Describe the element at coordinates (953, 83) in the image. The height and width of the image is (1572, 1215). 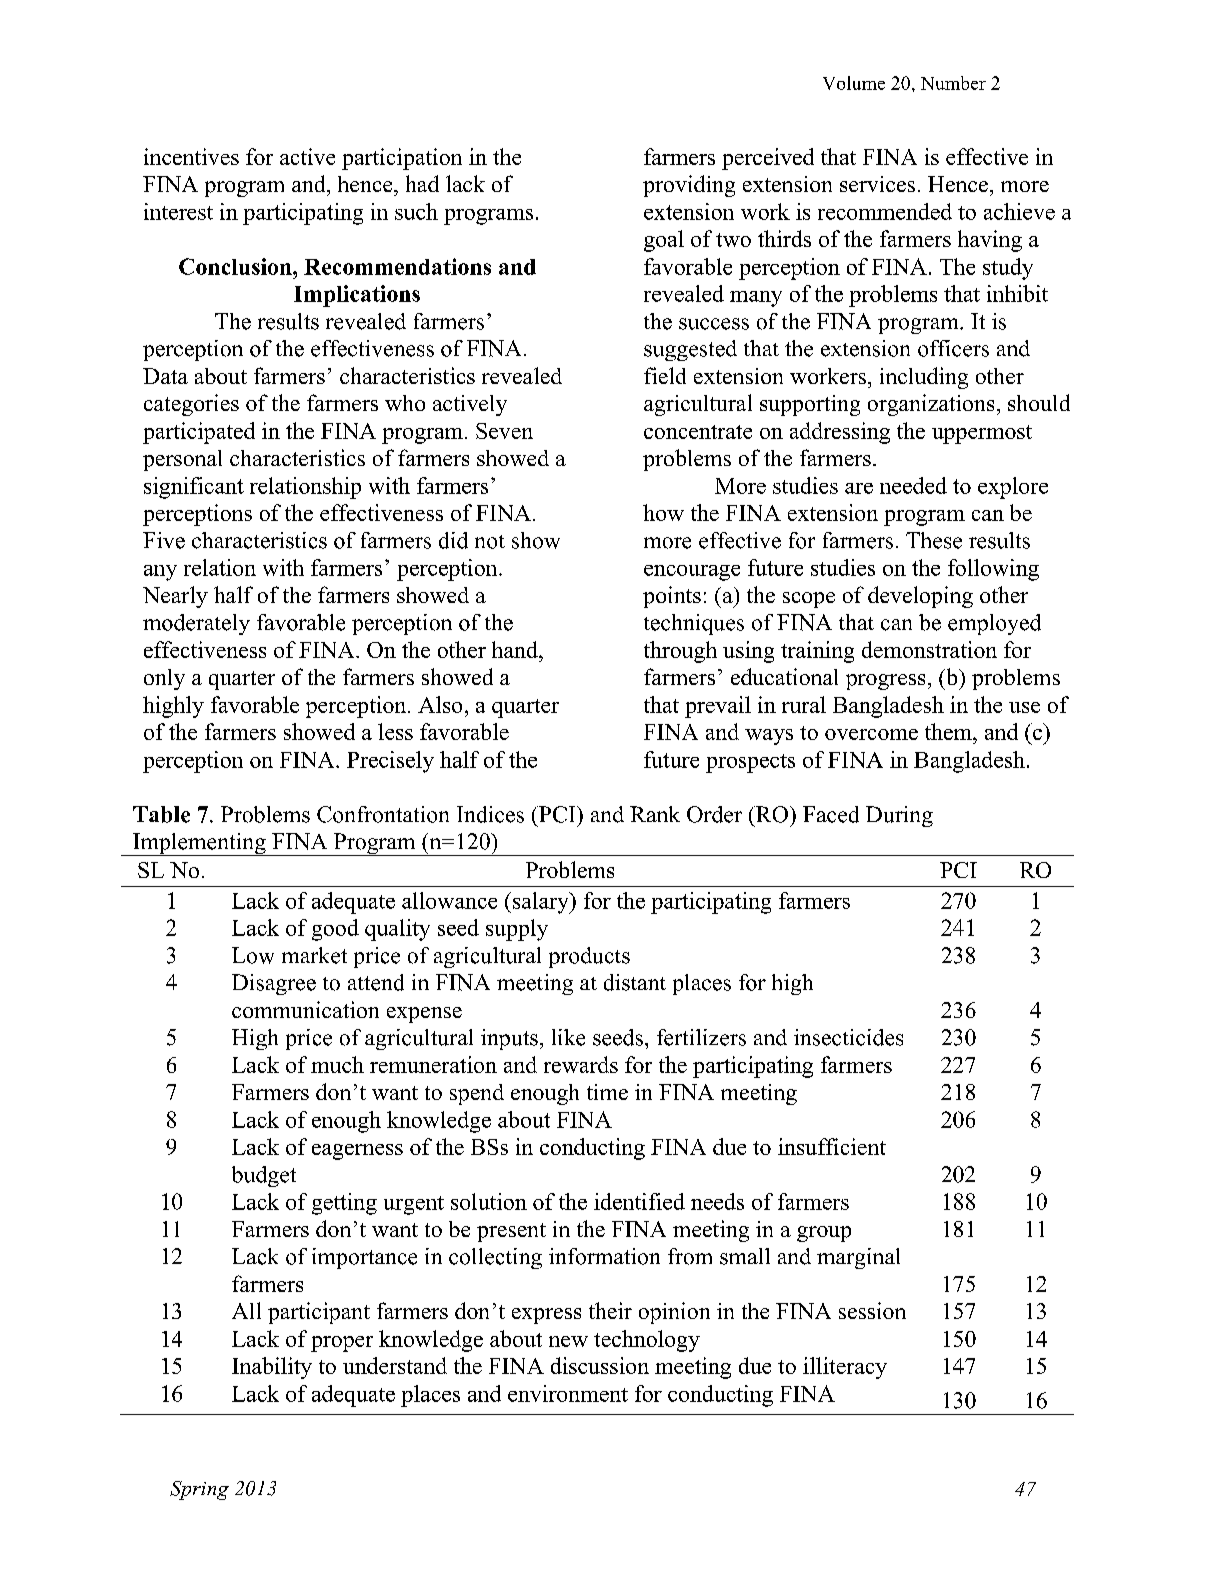
I see `Number` at that location.
